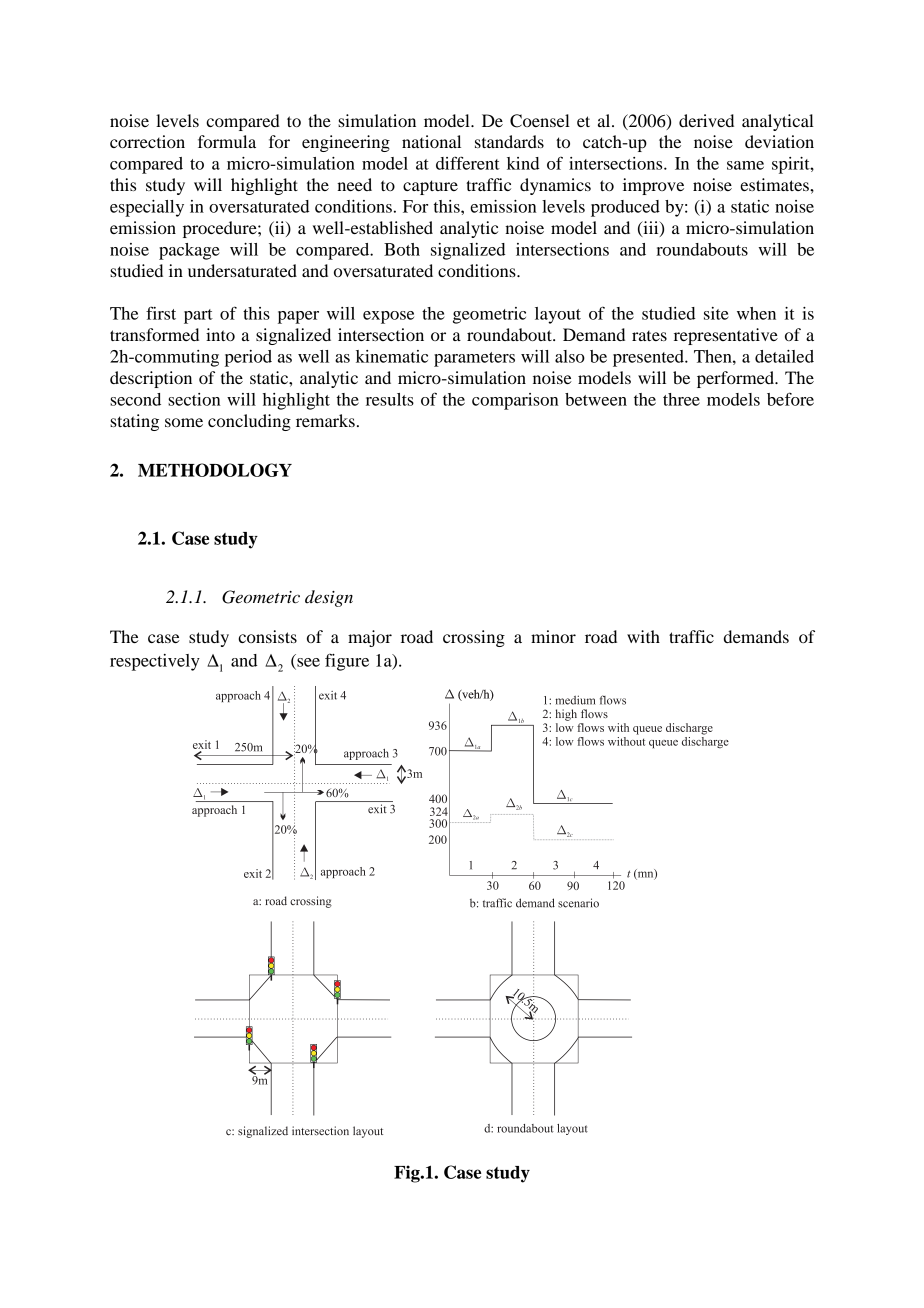 This page has width=924, height=1308. Describe the element at coordinates (215, 470) in the page. I see `METHODOLOGY` at that location.
